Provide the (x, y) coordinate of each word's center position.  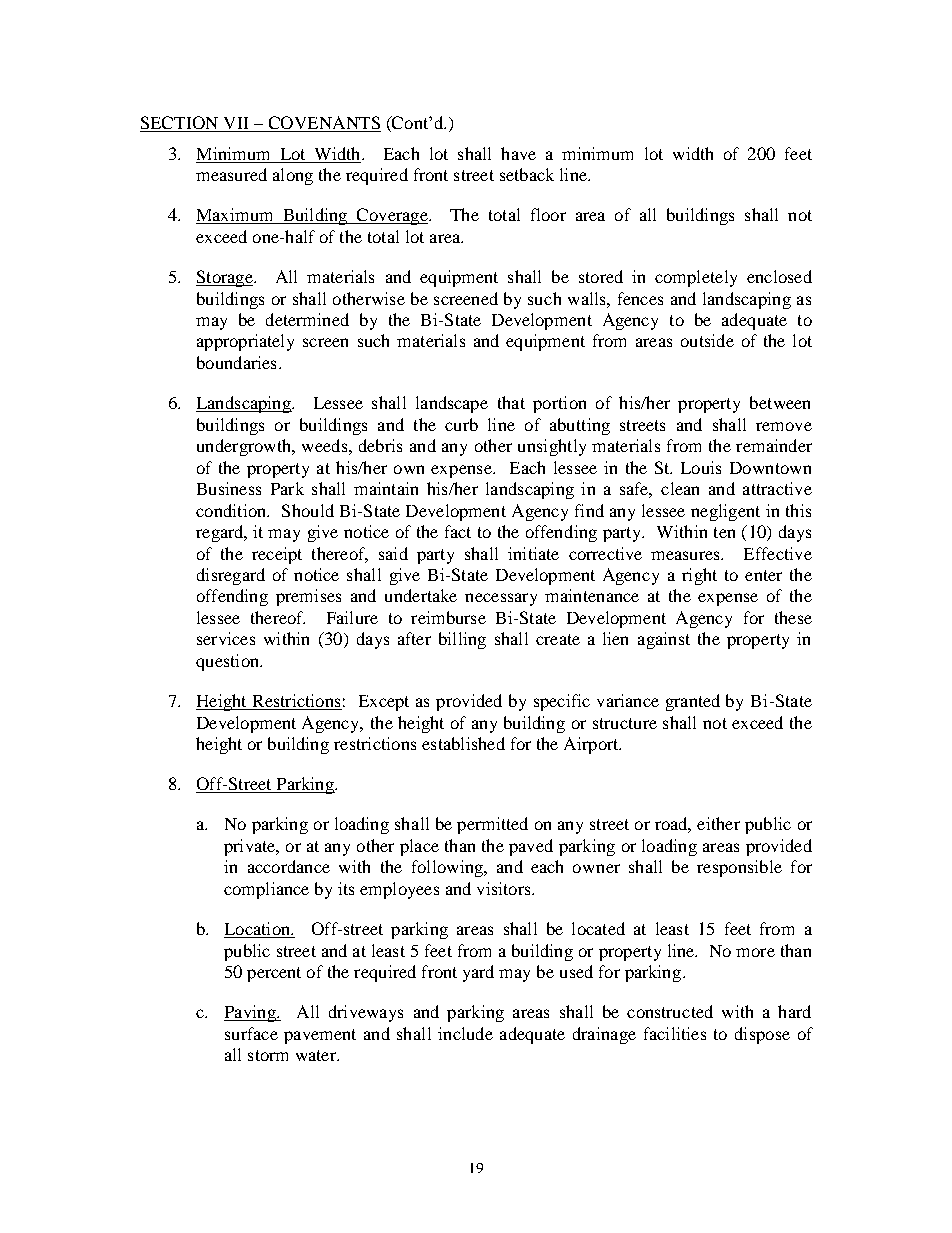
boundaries (236, 362)
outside (707, 340)
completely (696, 278)
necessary (501, 599)
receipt (277, 555)
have (518, 153)
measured (231, 174)
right (699, 576)
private (251, 847)
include (465, 1033)
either (718, 823)
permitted (492, 825)
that (511, 402)
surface (251, 1033)
